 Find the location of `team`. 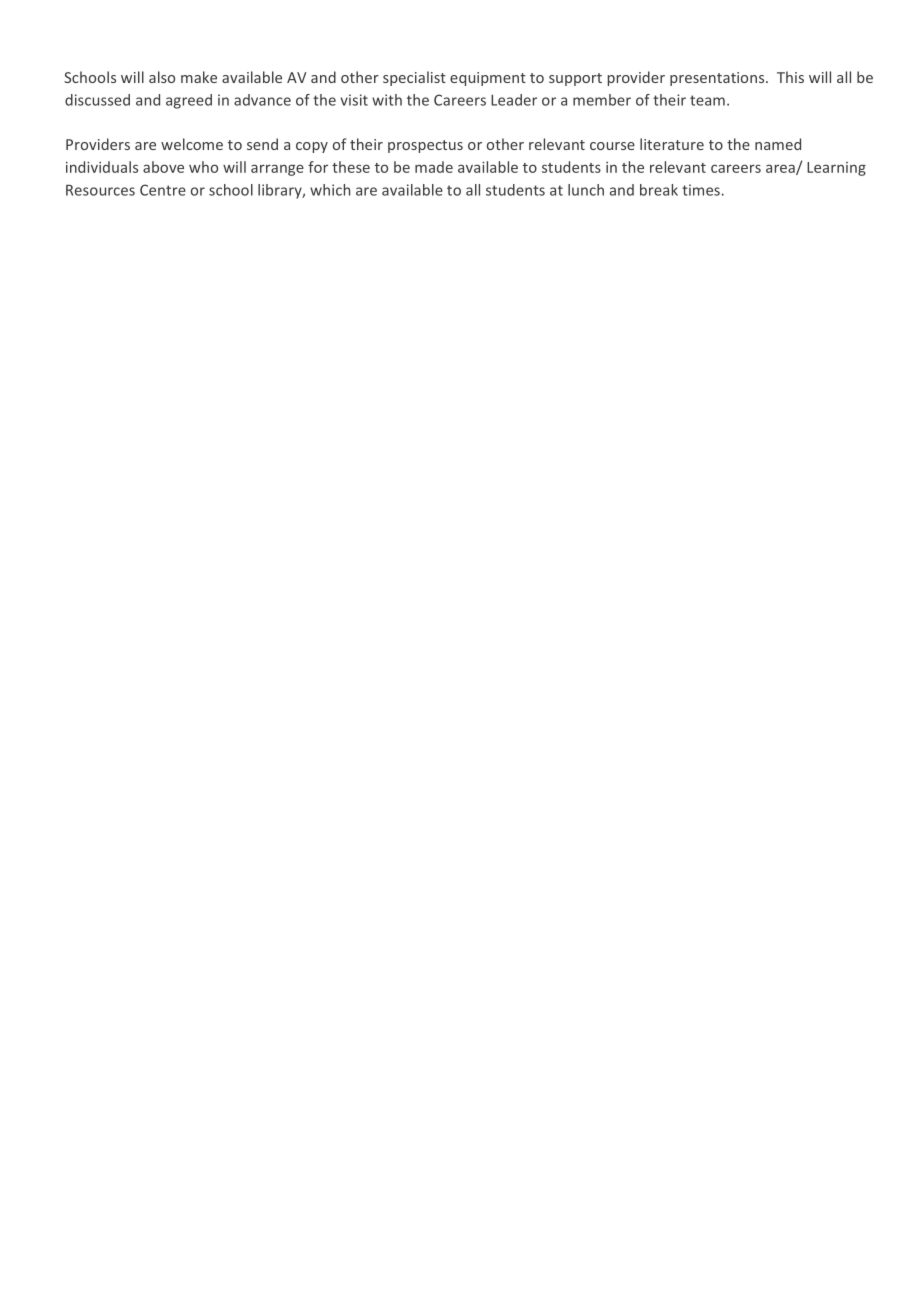

team is located at coordinates (707, 100).
